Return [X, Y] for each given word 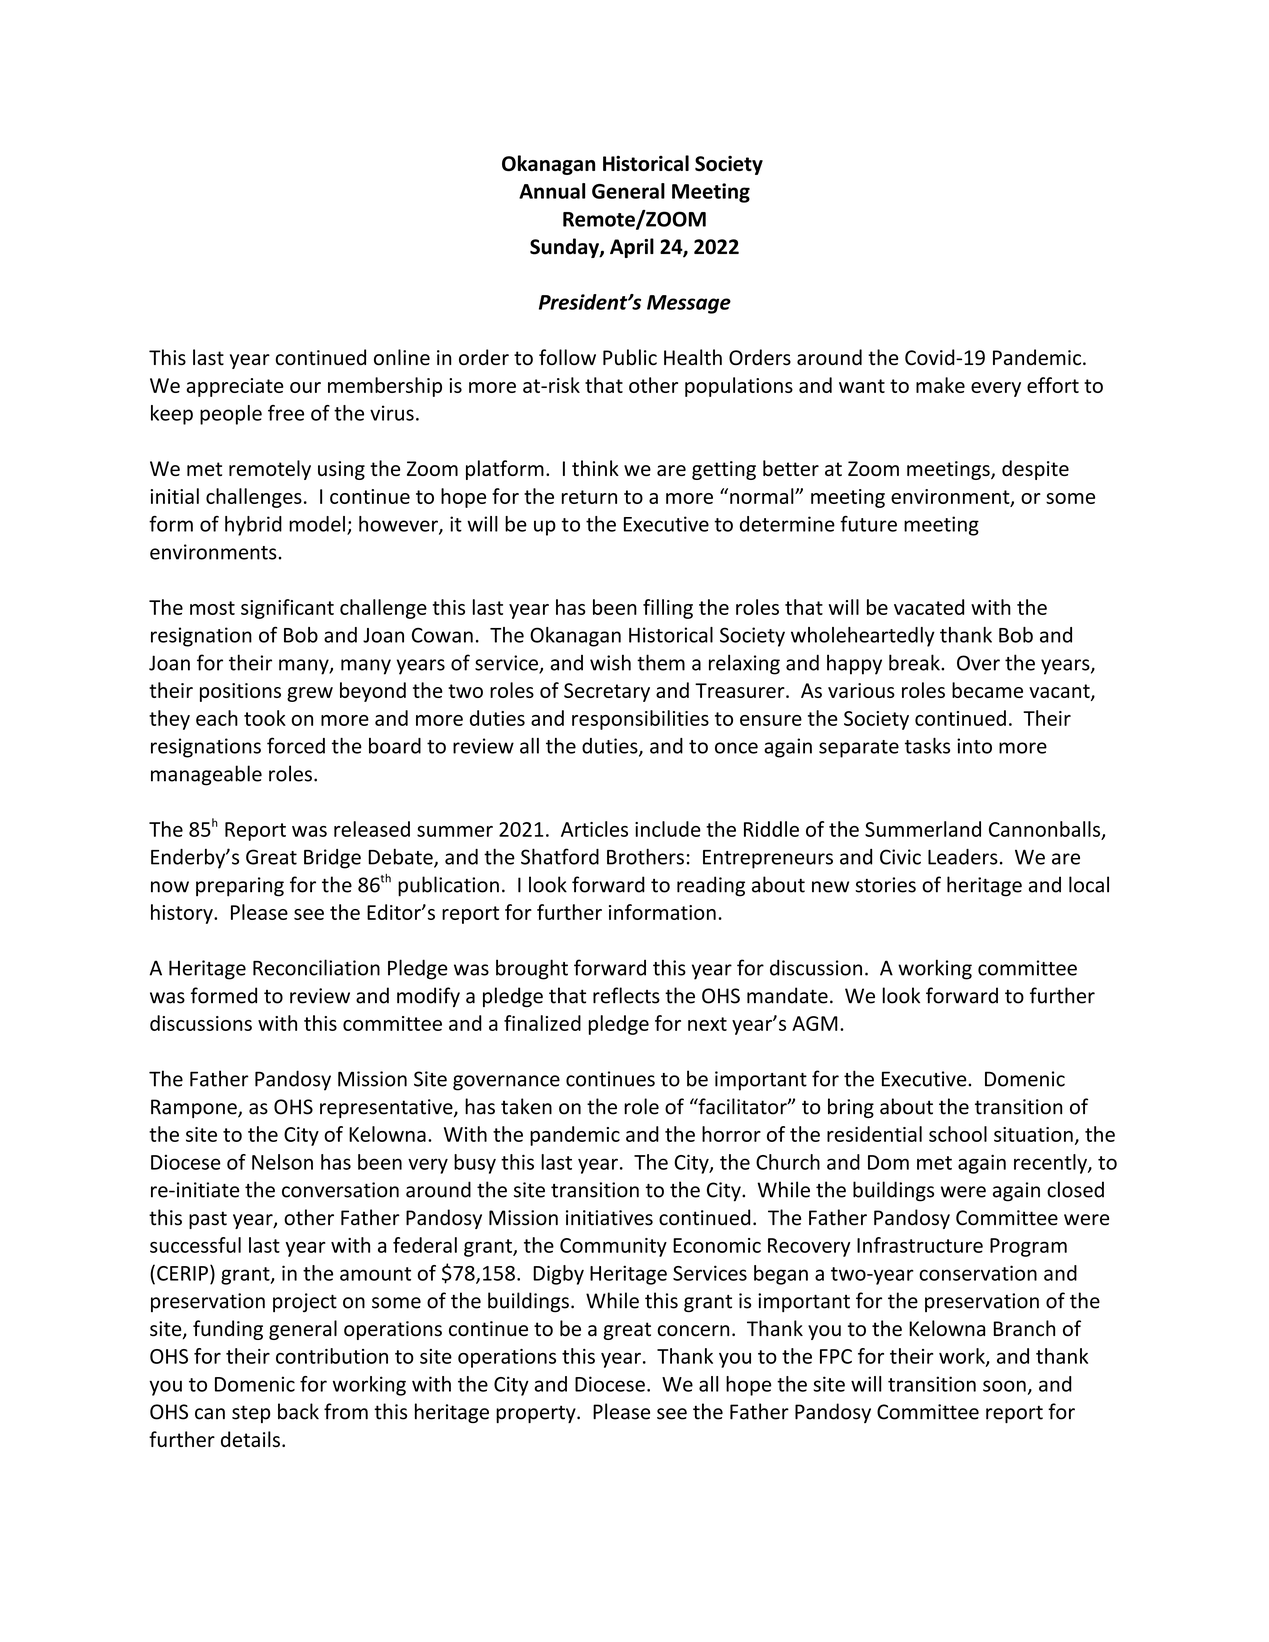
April [632, 248]
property [537, 1414]
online [402, 357]
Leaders [963, 857]
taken [526, 1106]
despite [1035, 470]
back [298, 1411]
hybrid [253, 526]
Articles [594, 829]
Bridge [332, 859]
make [940, 385]
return [589, 497]
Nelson [282, 1162]
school [958, 1134]
